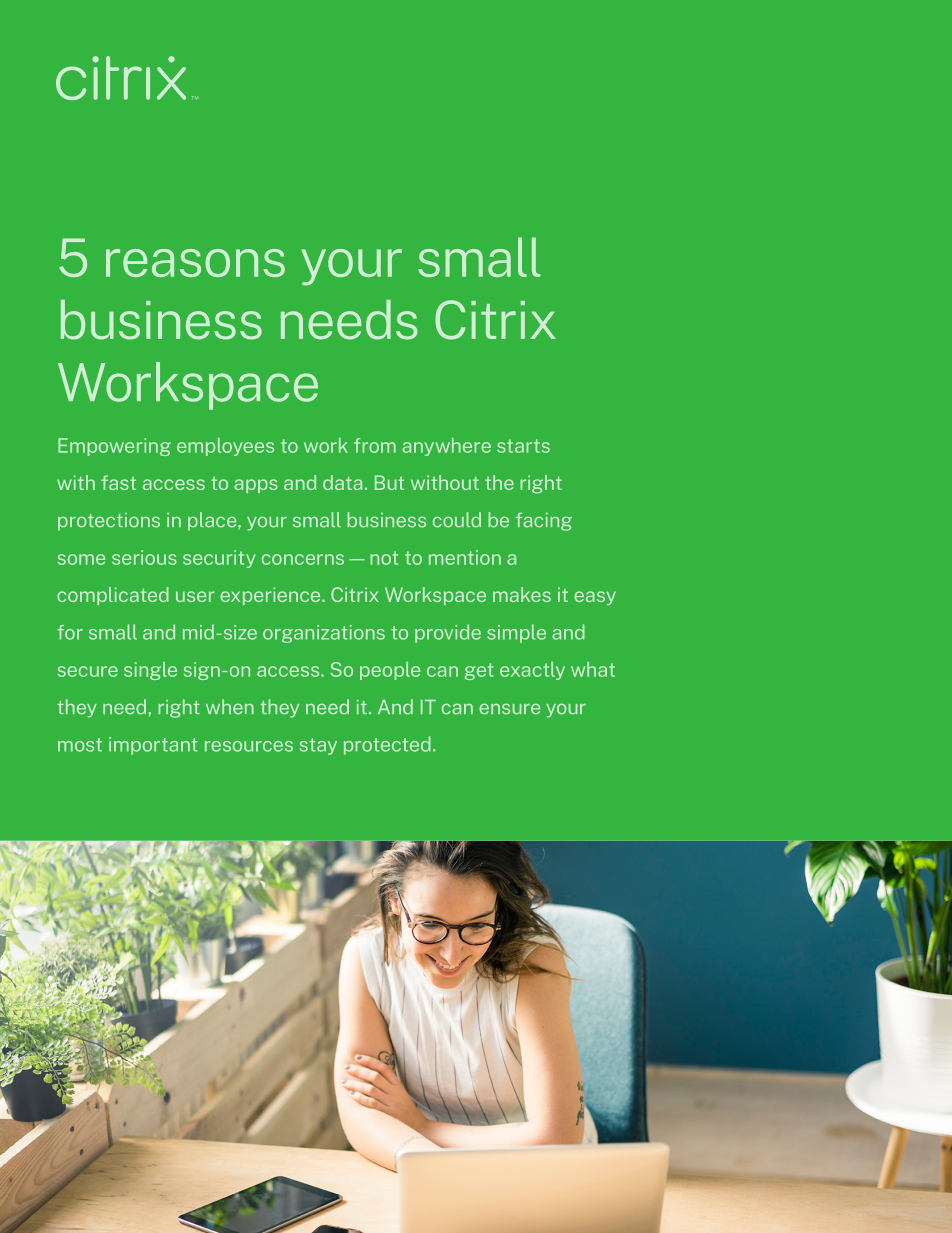 The image size is (952, 1233). I want to click on from, so click(375, 445).
